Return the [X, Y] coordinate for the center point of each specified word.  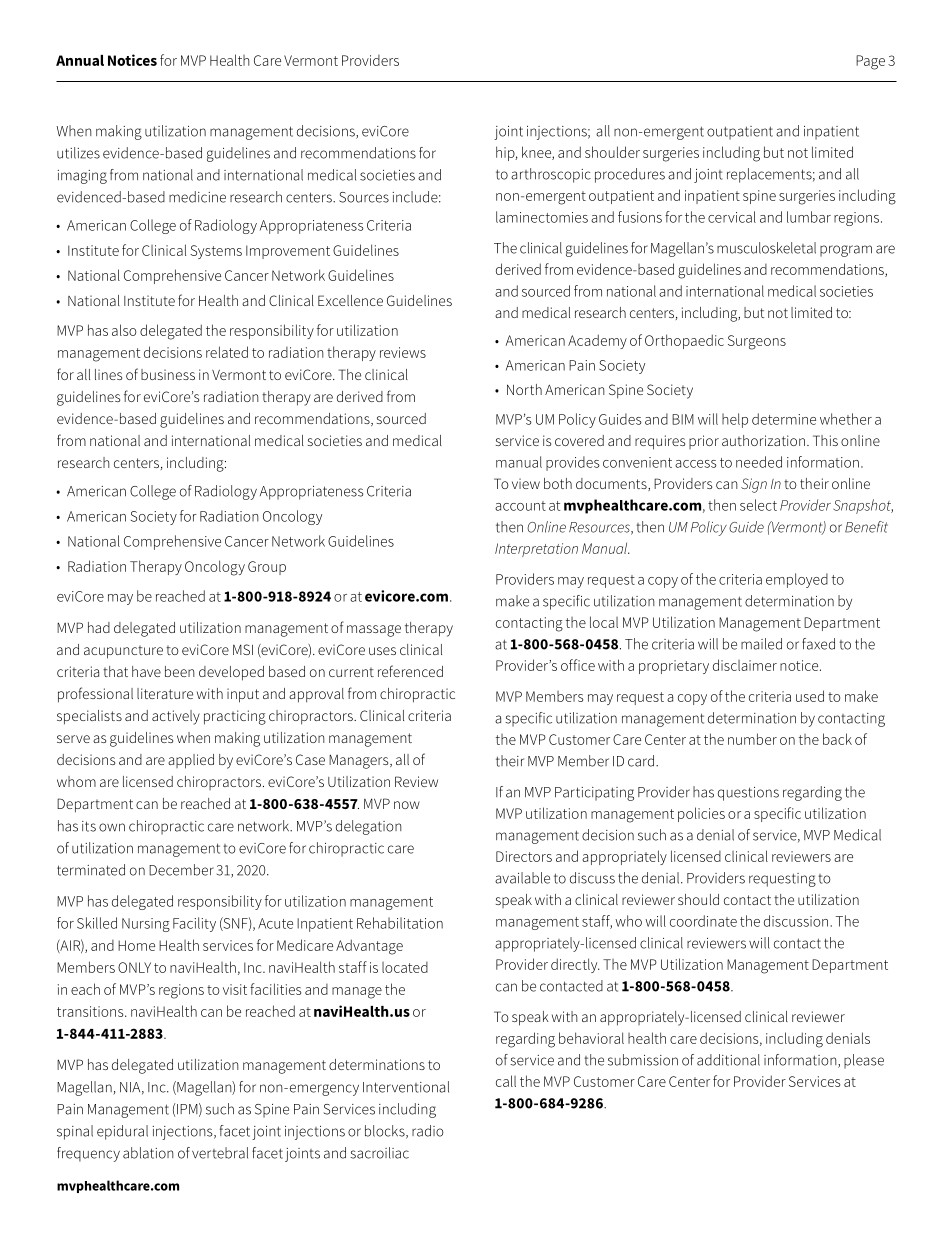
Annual [80, 60]
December [181, 870]
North [524, 389]
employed [797, 580]
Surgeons [757, 342]
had [99, 627]
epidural [122, 1132]
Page [870, 62]
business [168, 374]
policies [701, 814]
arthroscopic [551, 175]
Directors [524, 856]
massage [374, 631]
